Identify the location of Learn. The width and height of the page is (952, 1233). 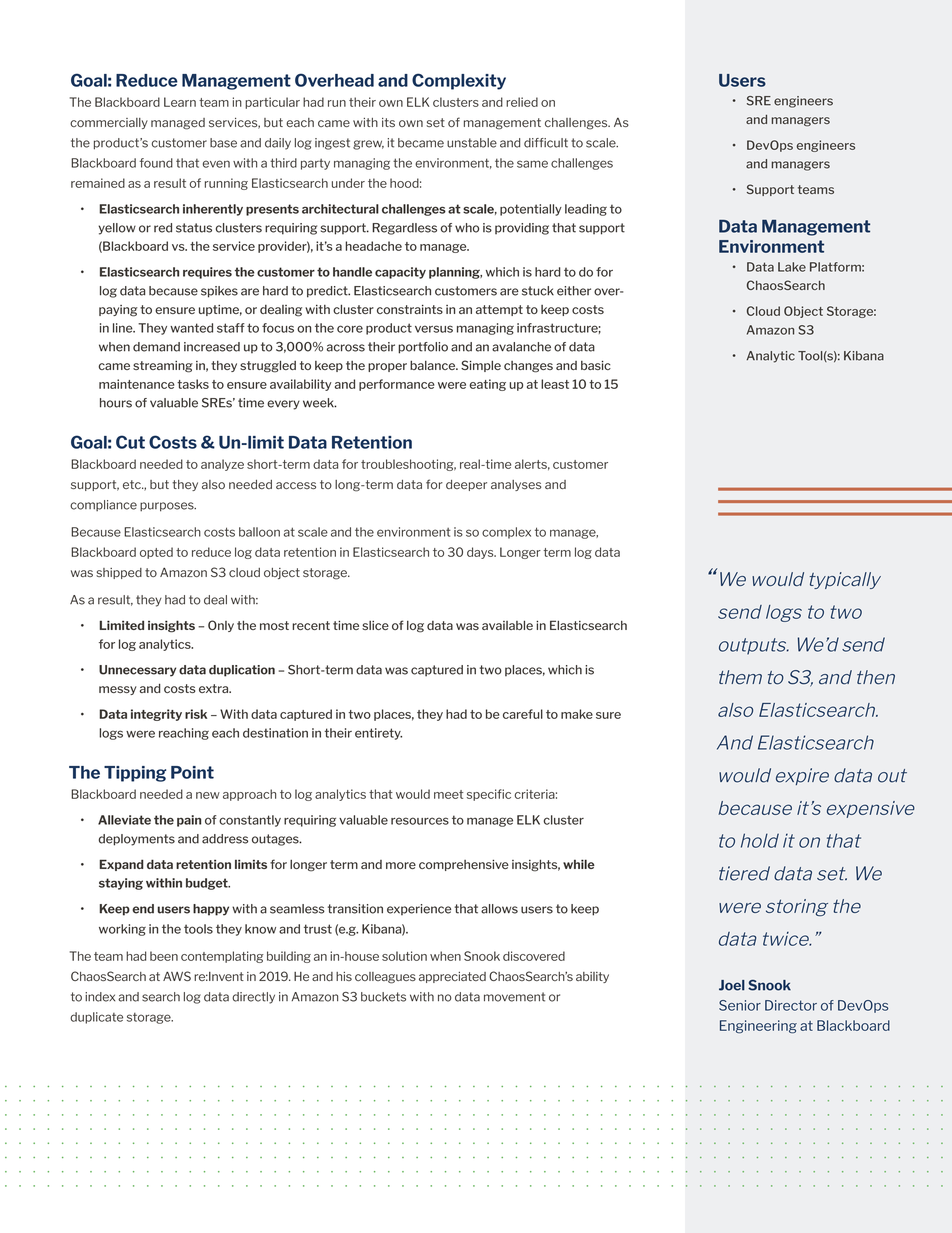
(180, 102).
